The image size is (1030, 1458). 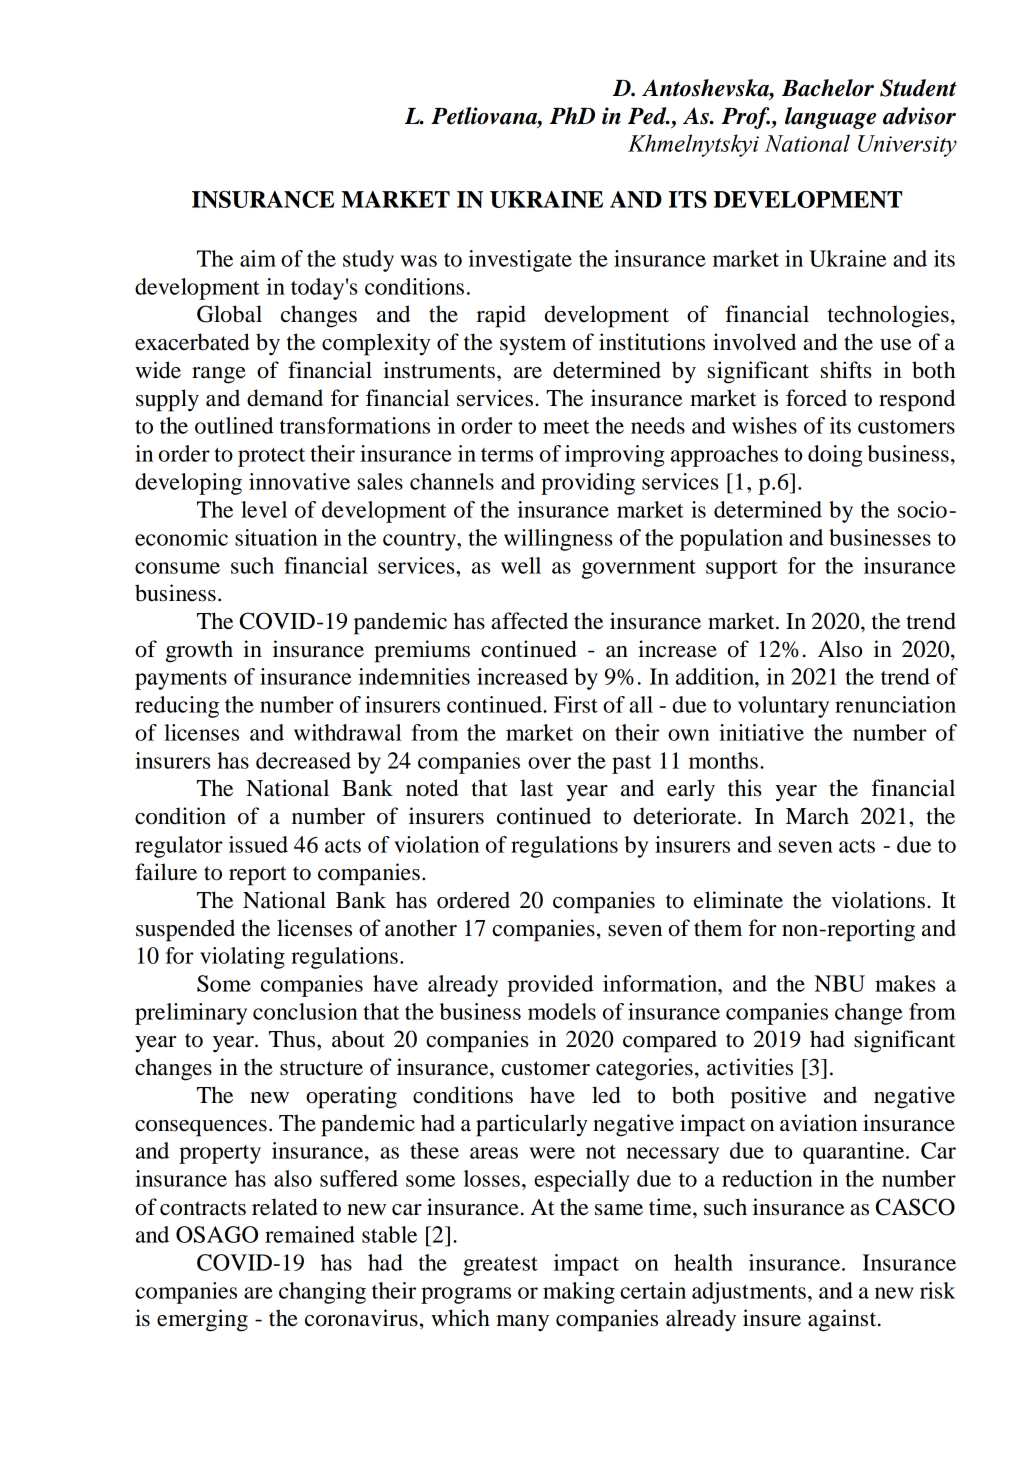 I want to click on language, so click(x=830, y=118).
